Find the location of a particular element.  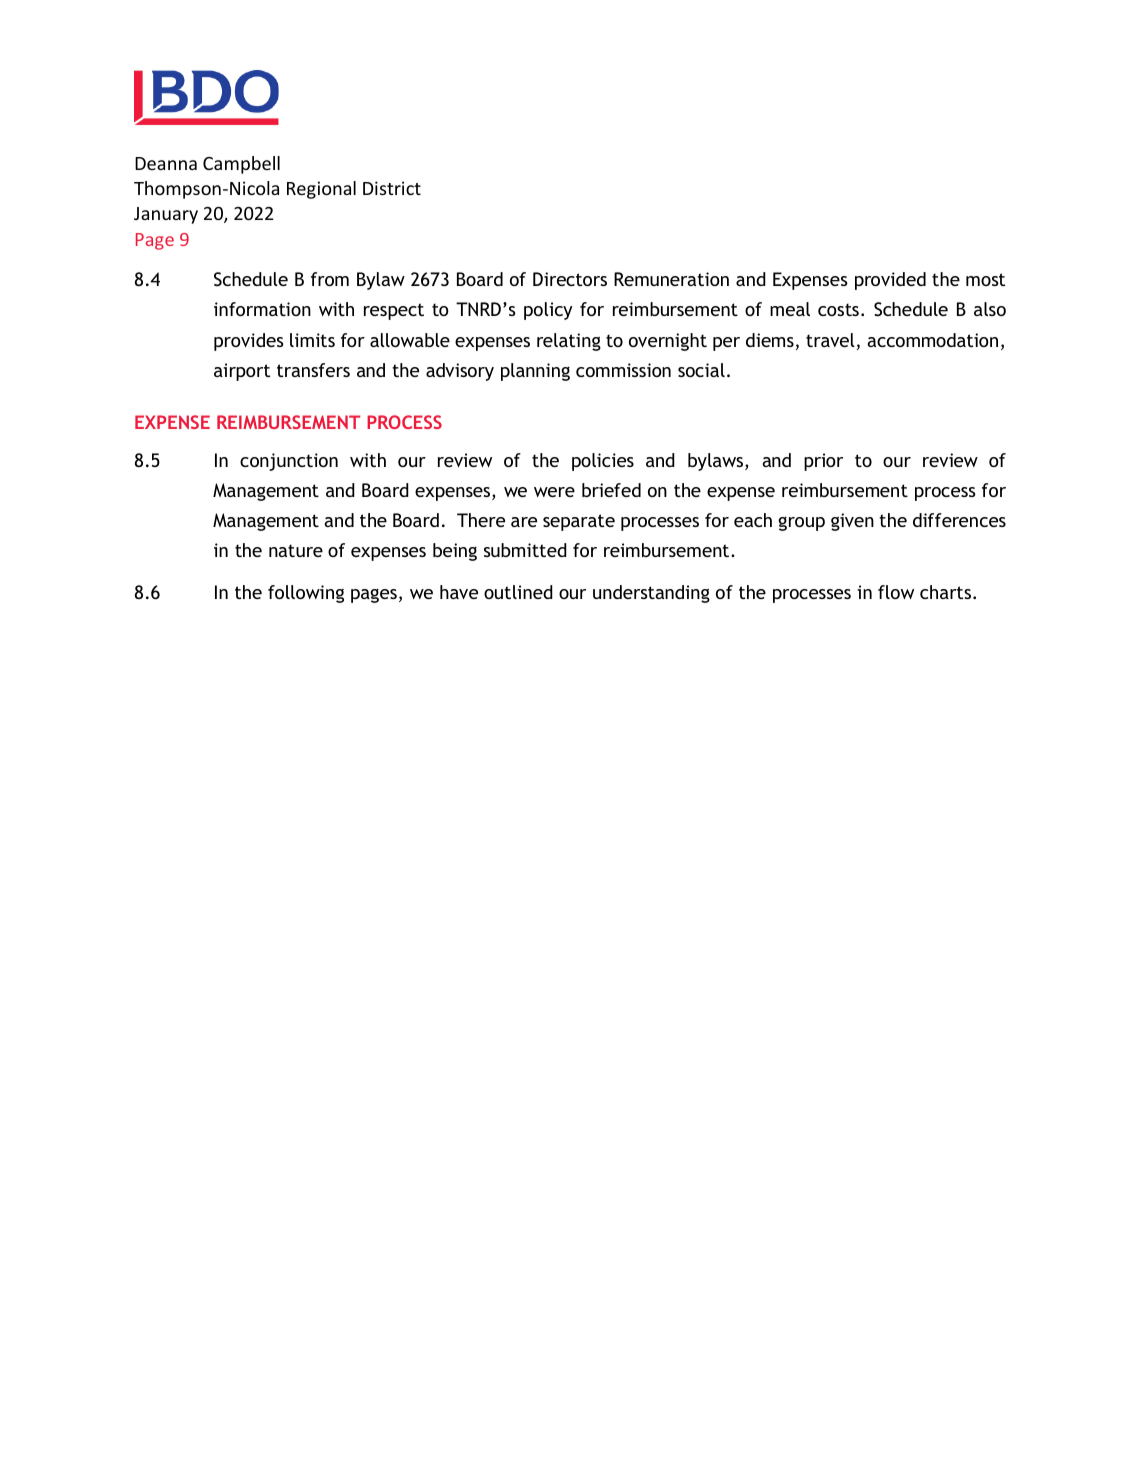

Campbell is located at coordinates (241, 165).
